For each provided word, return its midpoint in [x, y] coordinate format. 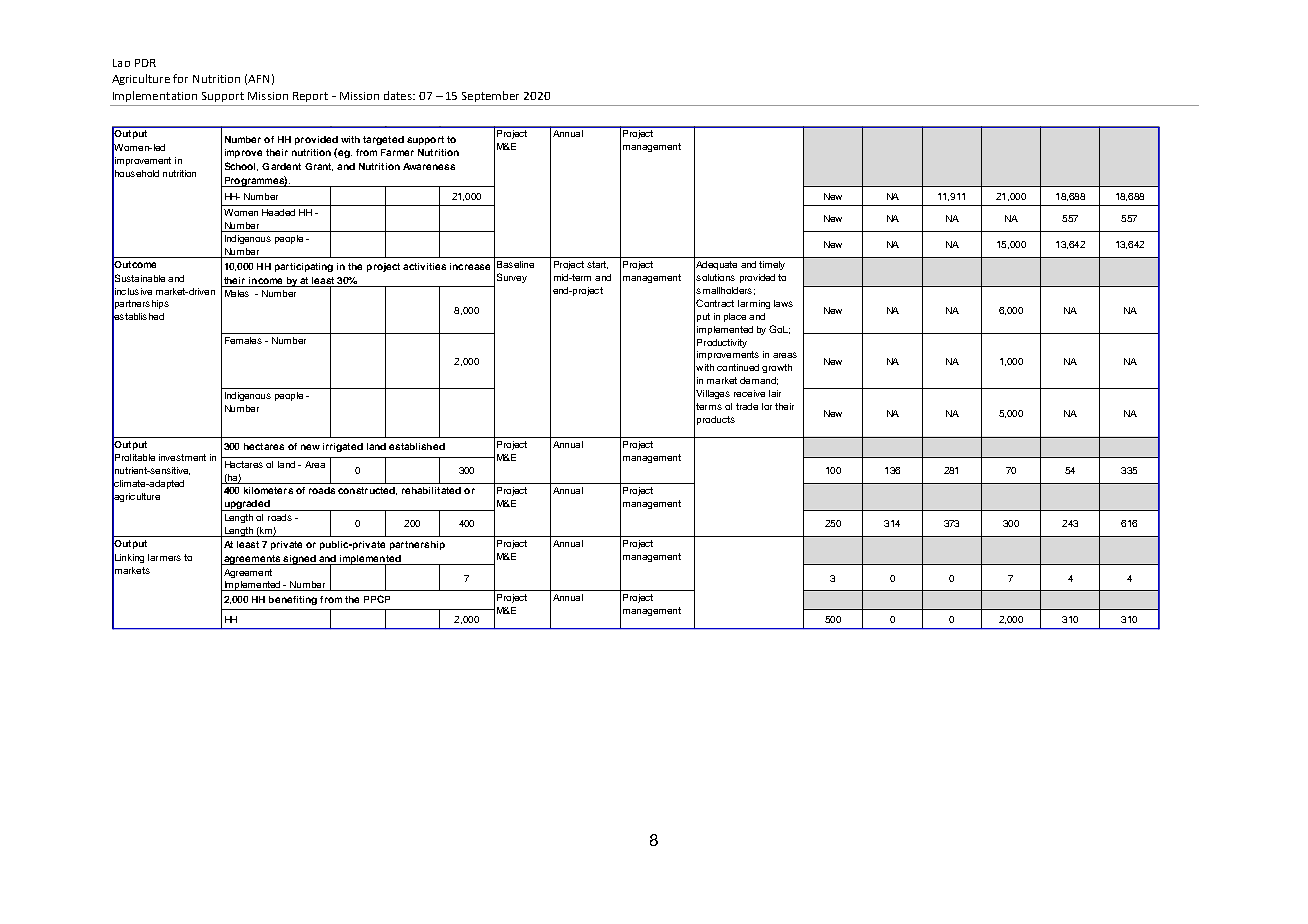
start [597, 265]
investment [182, 457]
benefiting [293, 600]
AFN [258, 79]
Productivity [722, 343]
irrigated [343, 447]
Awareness [429, 166]
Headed [278, 212]
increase [470, 266]
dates [399, 95]
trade [747, 406]
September [490, 96]
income [265, 280]
